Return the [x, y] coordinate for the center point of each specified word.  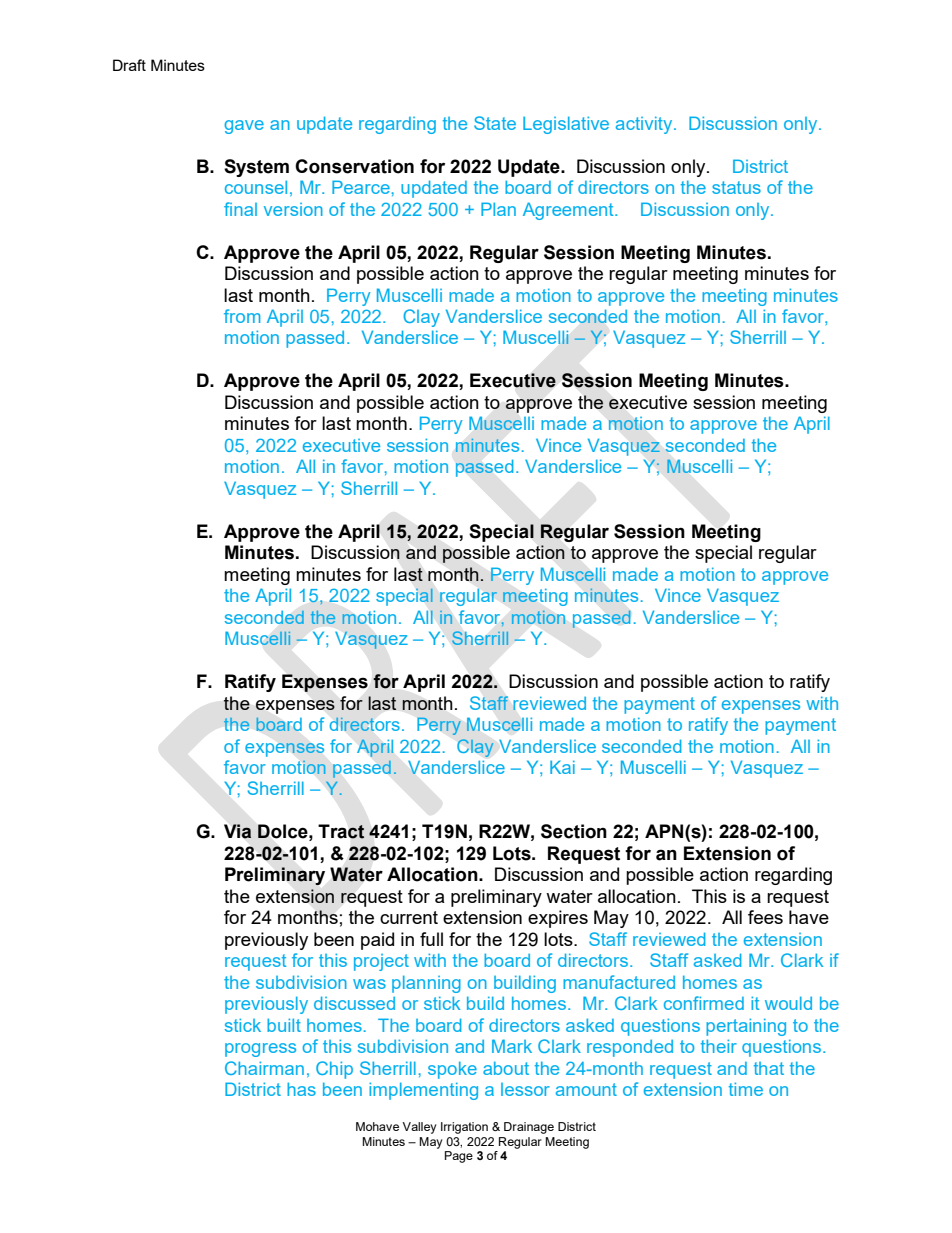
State [495, 123]
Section [574, 831]
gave [244, 127]
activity [645, 125]
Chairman [264, 1068]
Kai [562, 767]
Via [237, 831]
